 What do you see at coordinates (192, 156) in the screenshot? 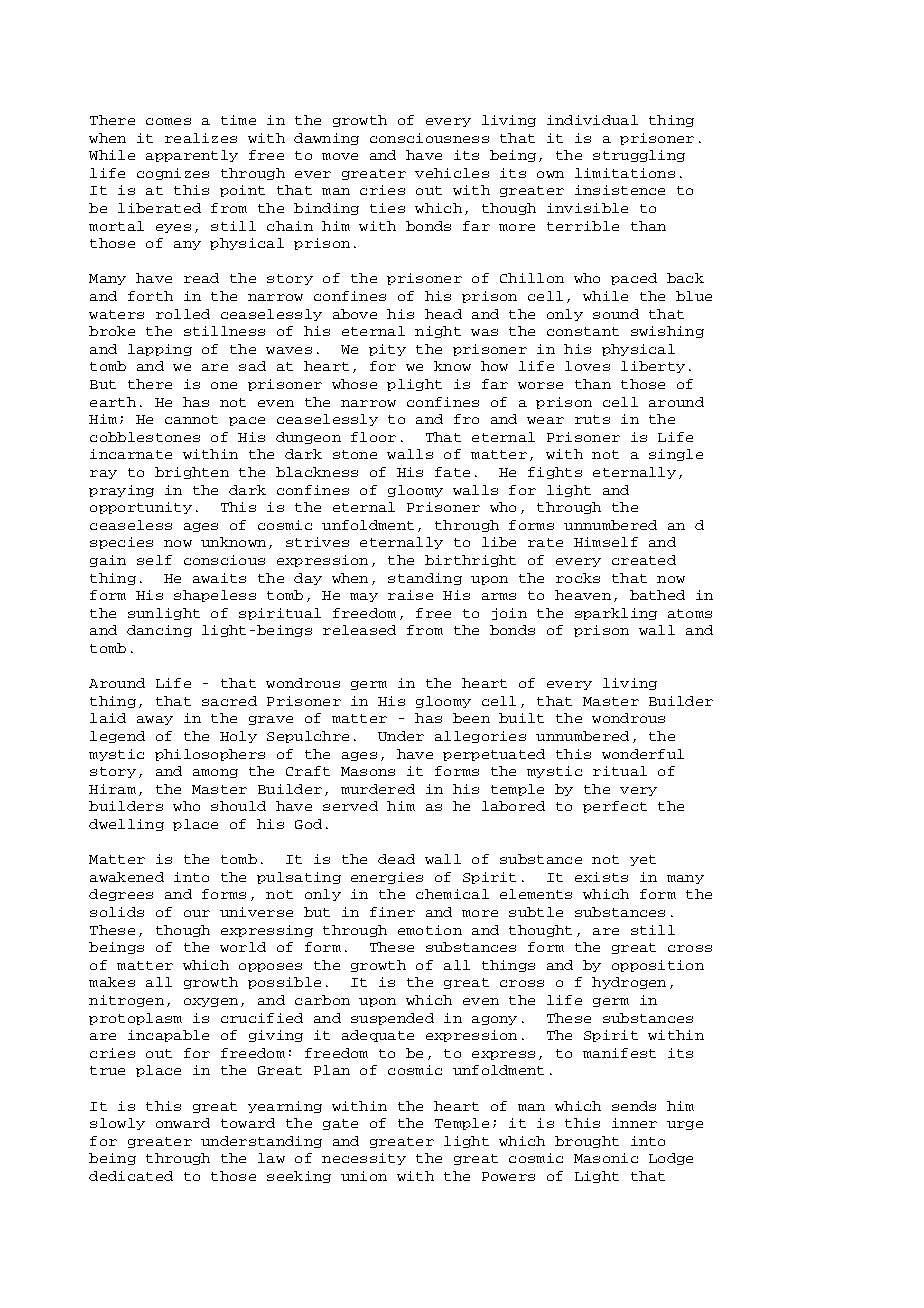
I see `apparently` at bounding box center [192, 156].
